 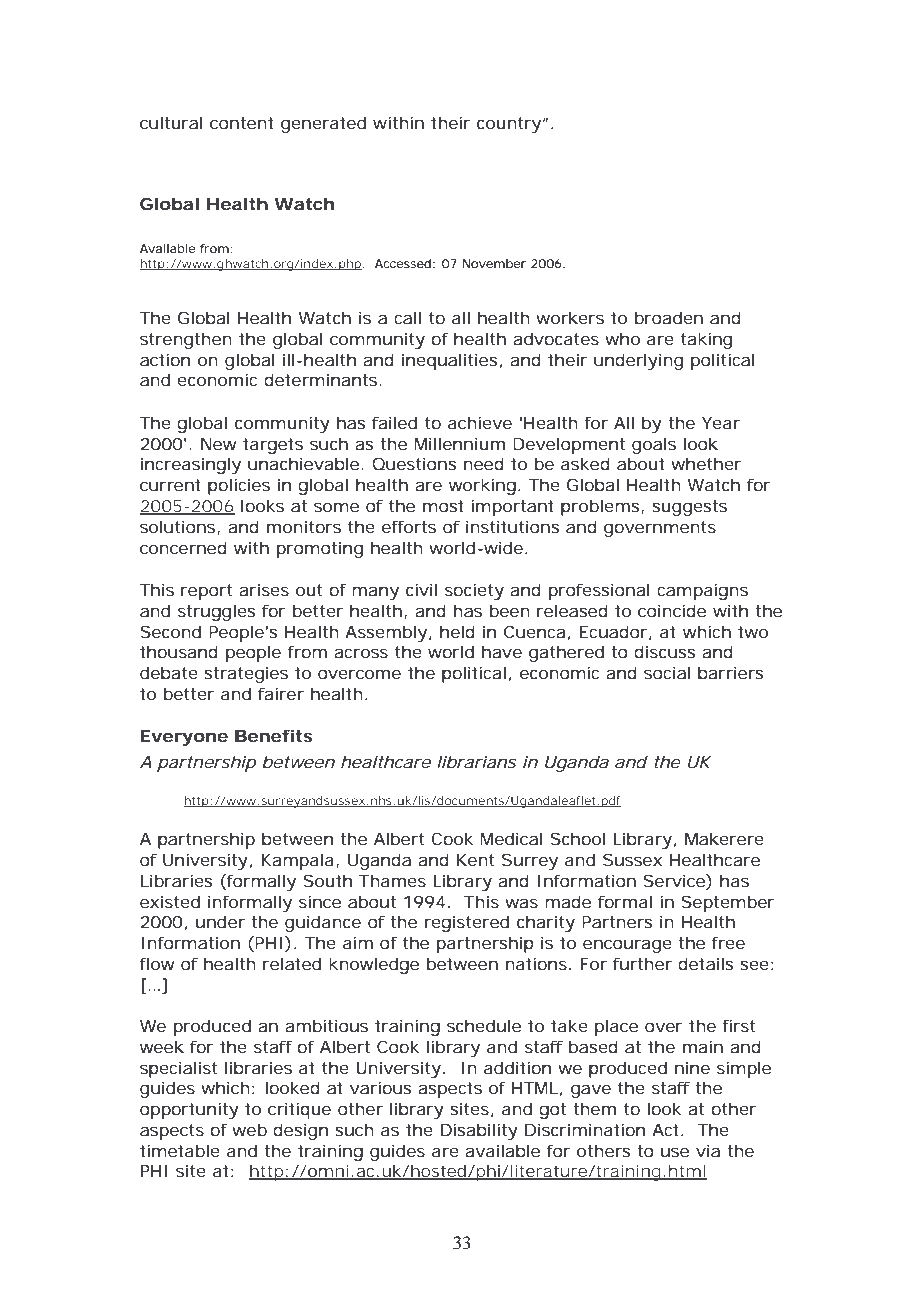 I want to click on September, so click(x=728, y=903).
